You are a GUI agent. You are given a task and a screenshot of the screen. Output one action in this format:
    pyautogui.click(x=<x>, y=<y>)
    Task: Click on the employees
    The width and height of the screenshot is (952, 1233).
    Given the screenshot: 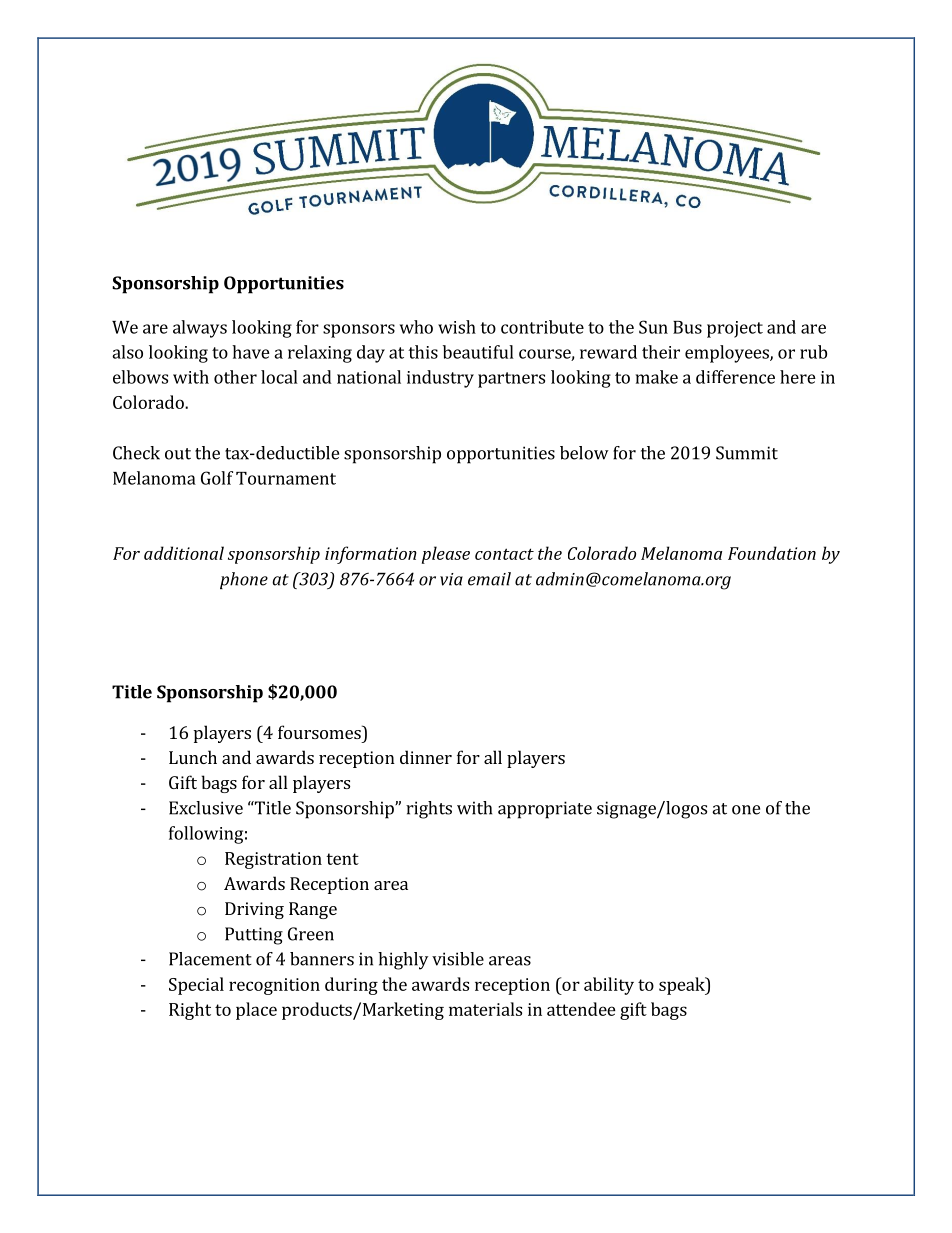 What is the action you would take?
    pyautogui.click(x=728, y=354)
